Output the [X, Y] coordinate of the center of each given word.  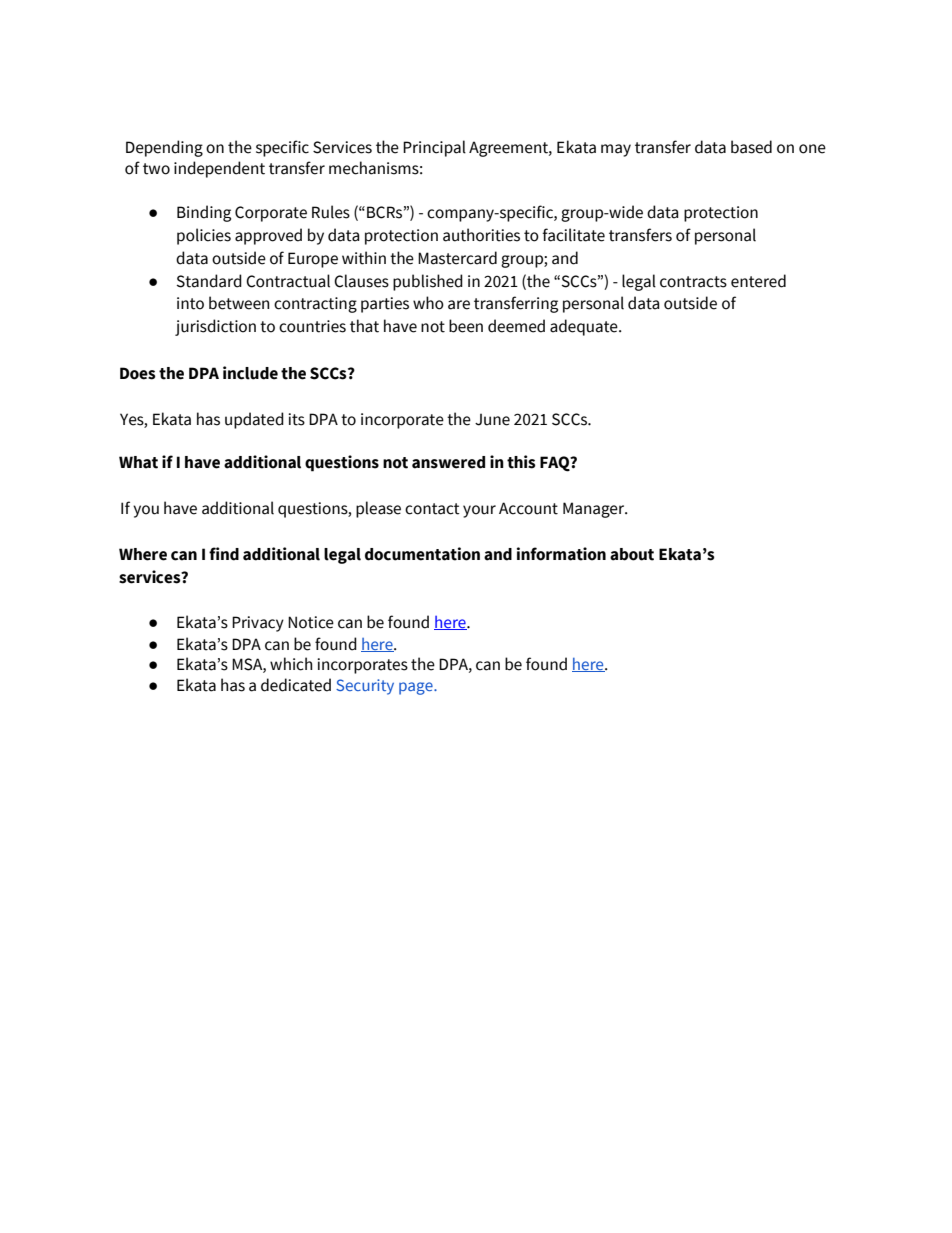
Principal [434, 148]
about [632, 554]
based [751, 147]
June [492, 420]
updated [254, 420]
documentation [422, 554]
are [459, 305]
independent [219, 169]
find [224, 554]
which [291, 664]
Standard [209, 281]
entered [758, 281]
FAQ [556, 464]
